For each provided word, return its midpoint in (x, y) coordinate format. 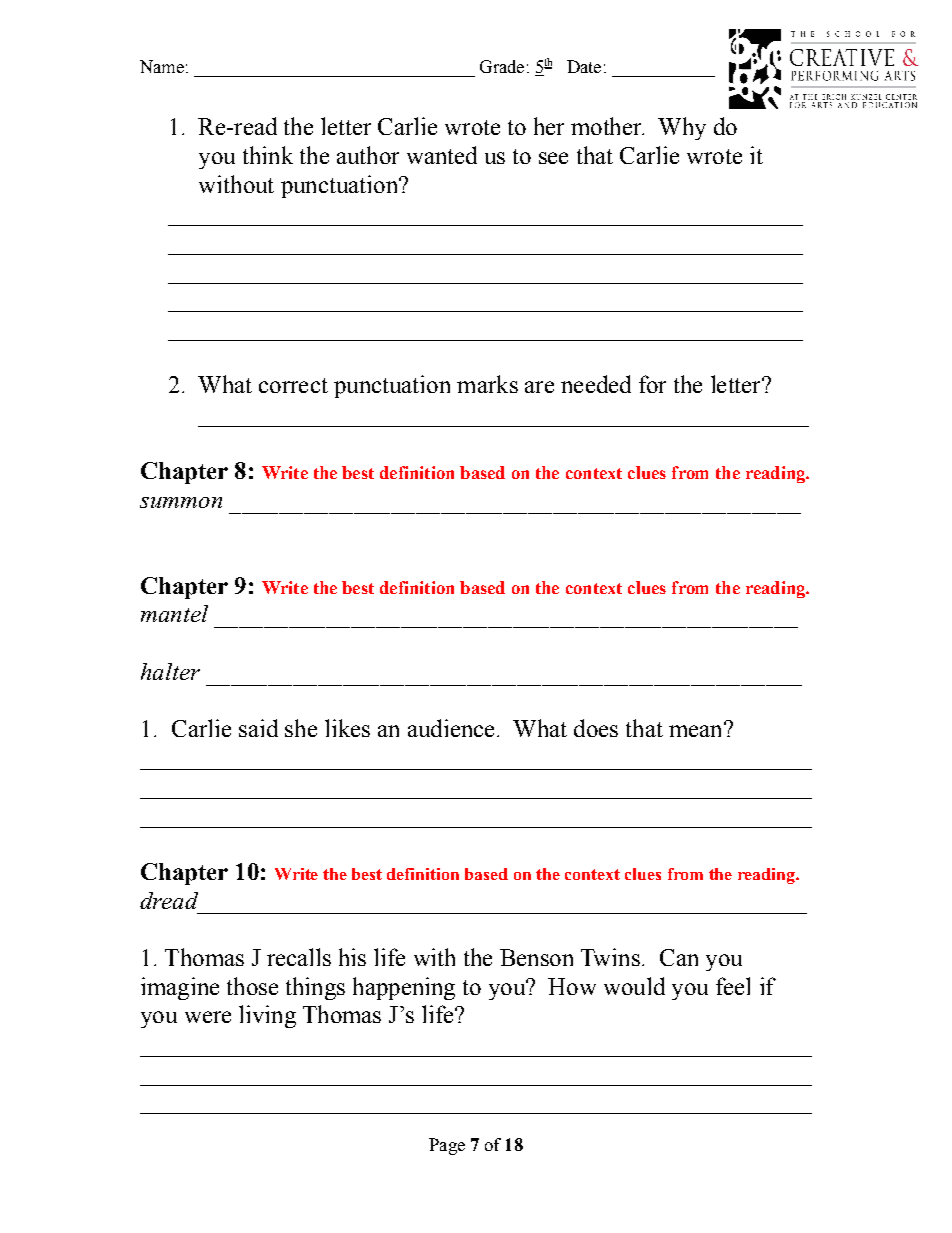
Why (682, 128)
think (268, 155)
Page (447, 1146)
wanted (442, 155)
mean (697, 730)
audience (451, 728)
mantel (174, 613)
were (208, 1017)
